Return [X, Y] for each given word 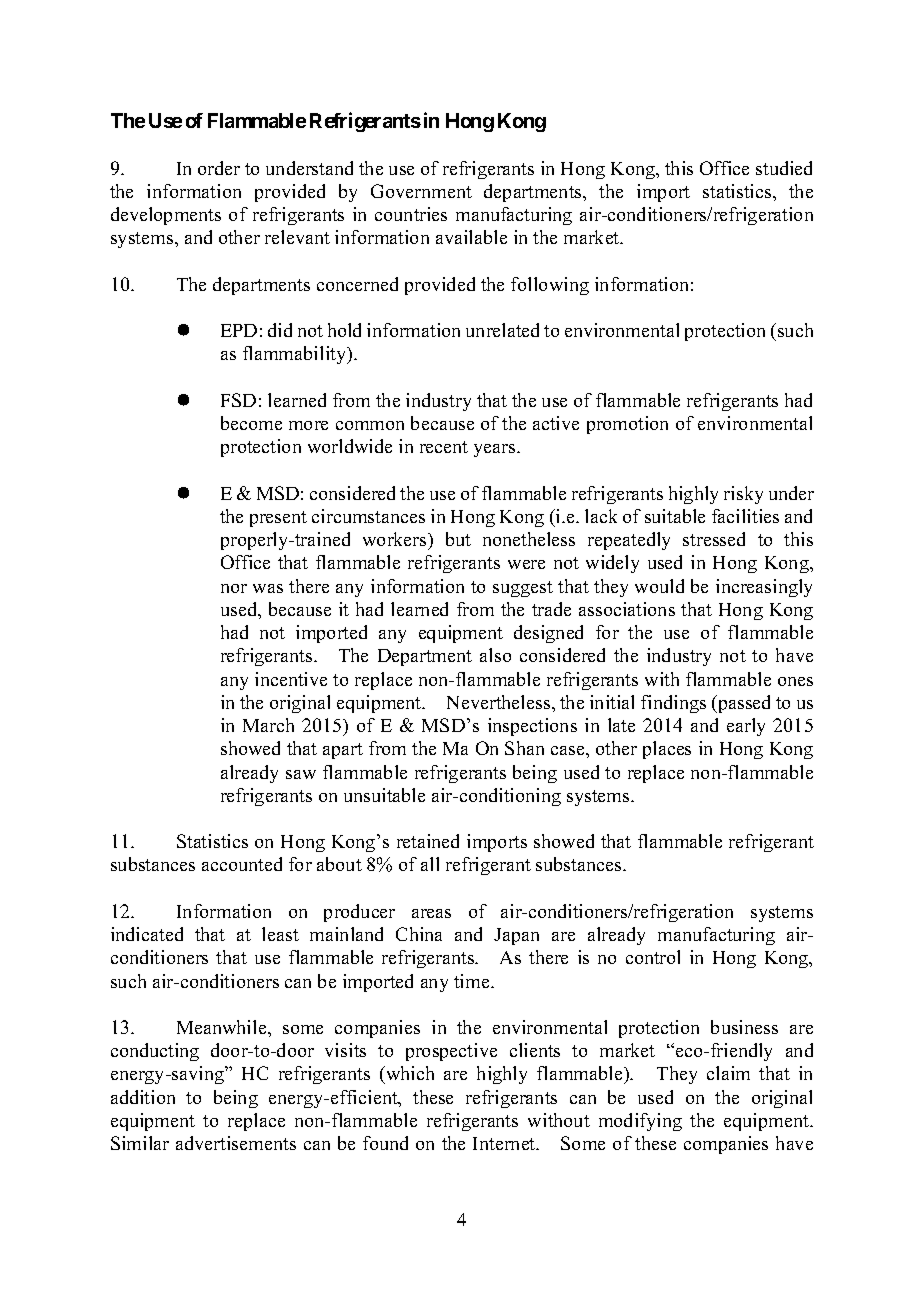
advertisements [236, 1143]
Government [421, 191]
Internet [505, 1143]
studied [784, 168]
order [219, 168]
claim [728, 1073]
